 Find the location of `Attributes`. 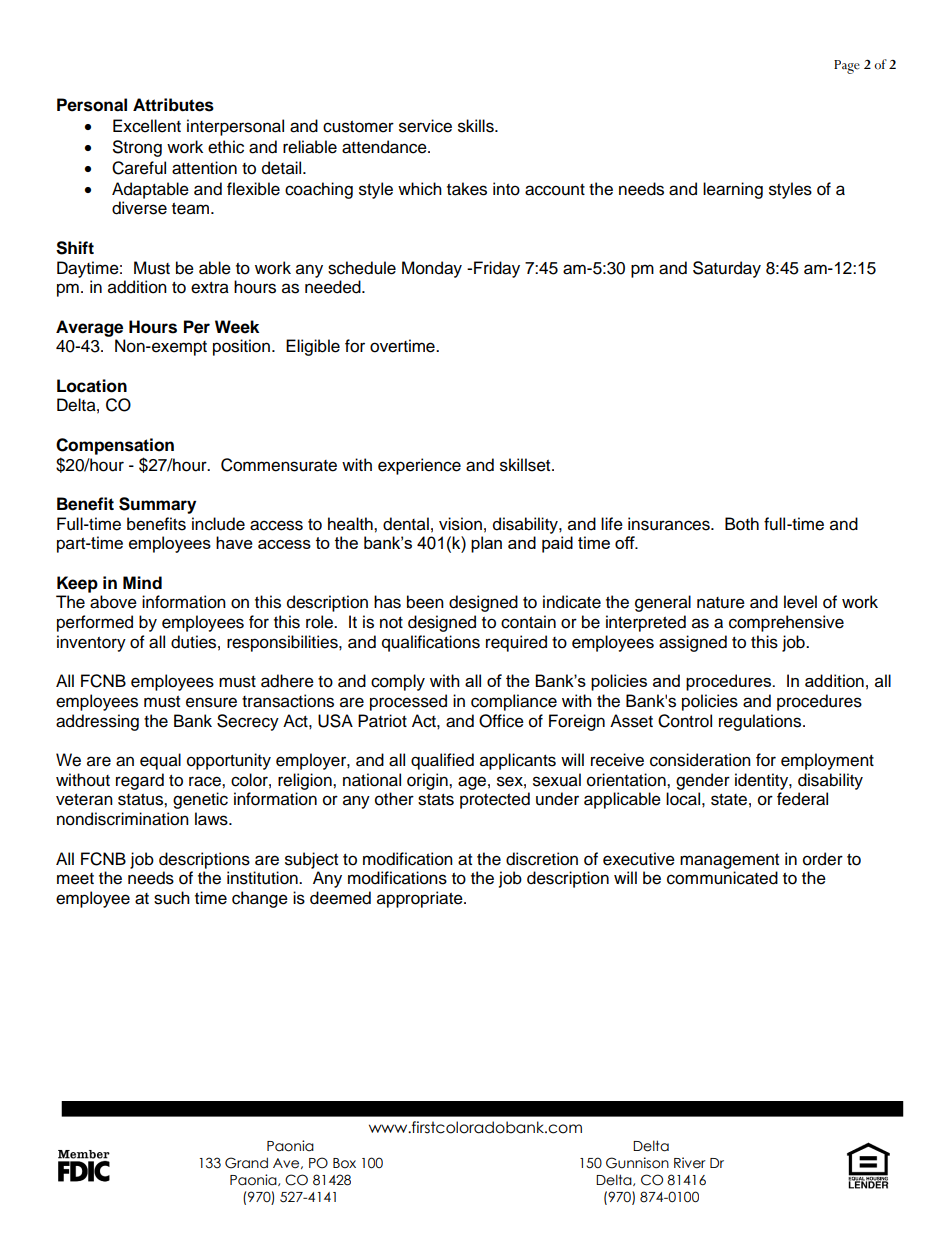

Attributes is located at coordinates (173, 105).
